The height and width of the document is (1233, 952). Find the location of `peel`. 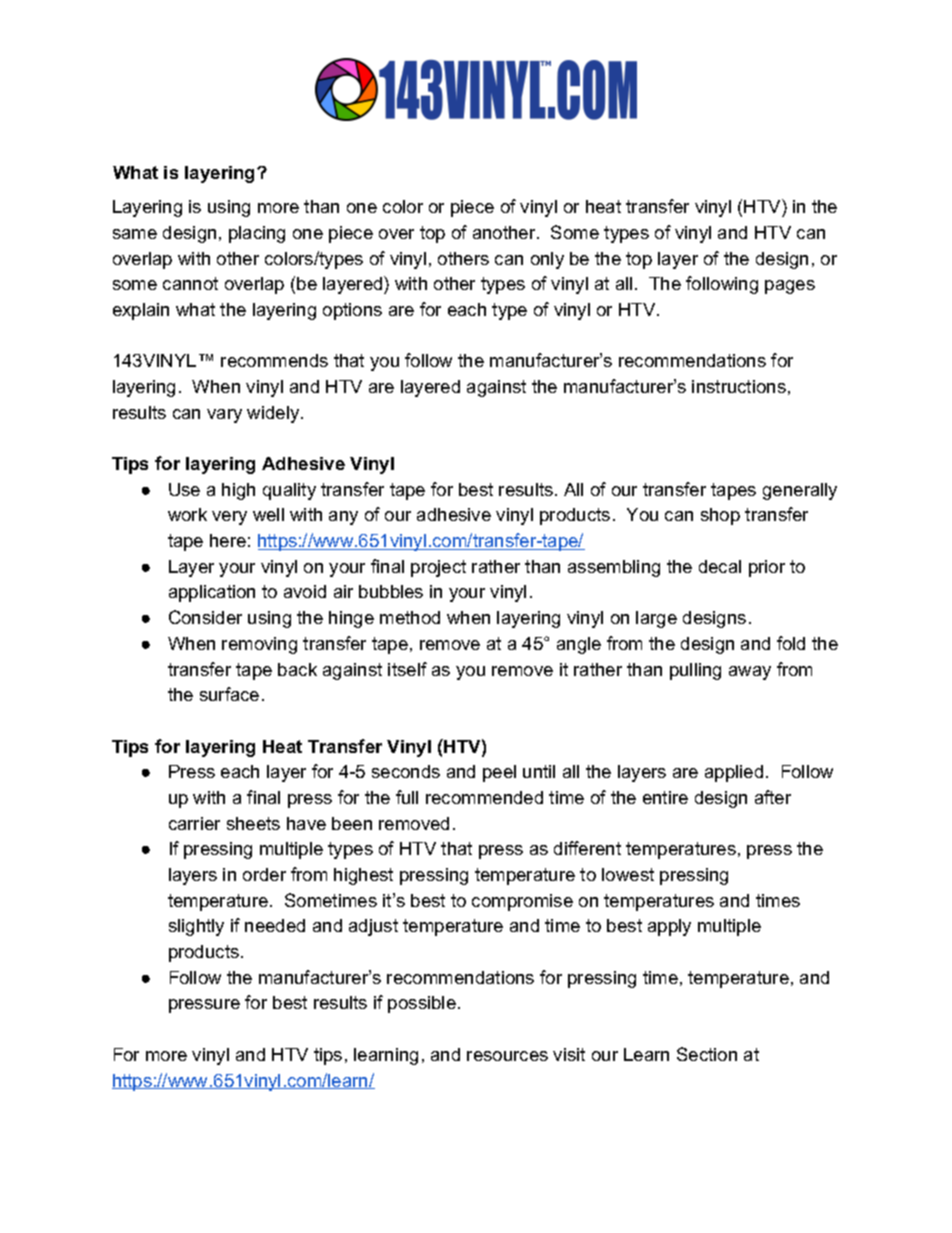

peel is located at coordinates (499, 773).
